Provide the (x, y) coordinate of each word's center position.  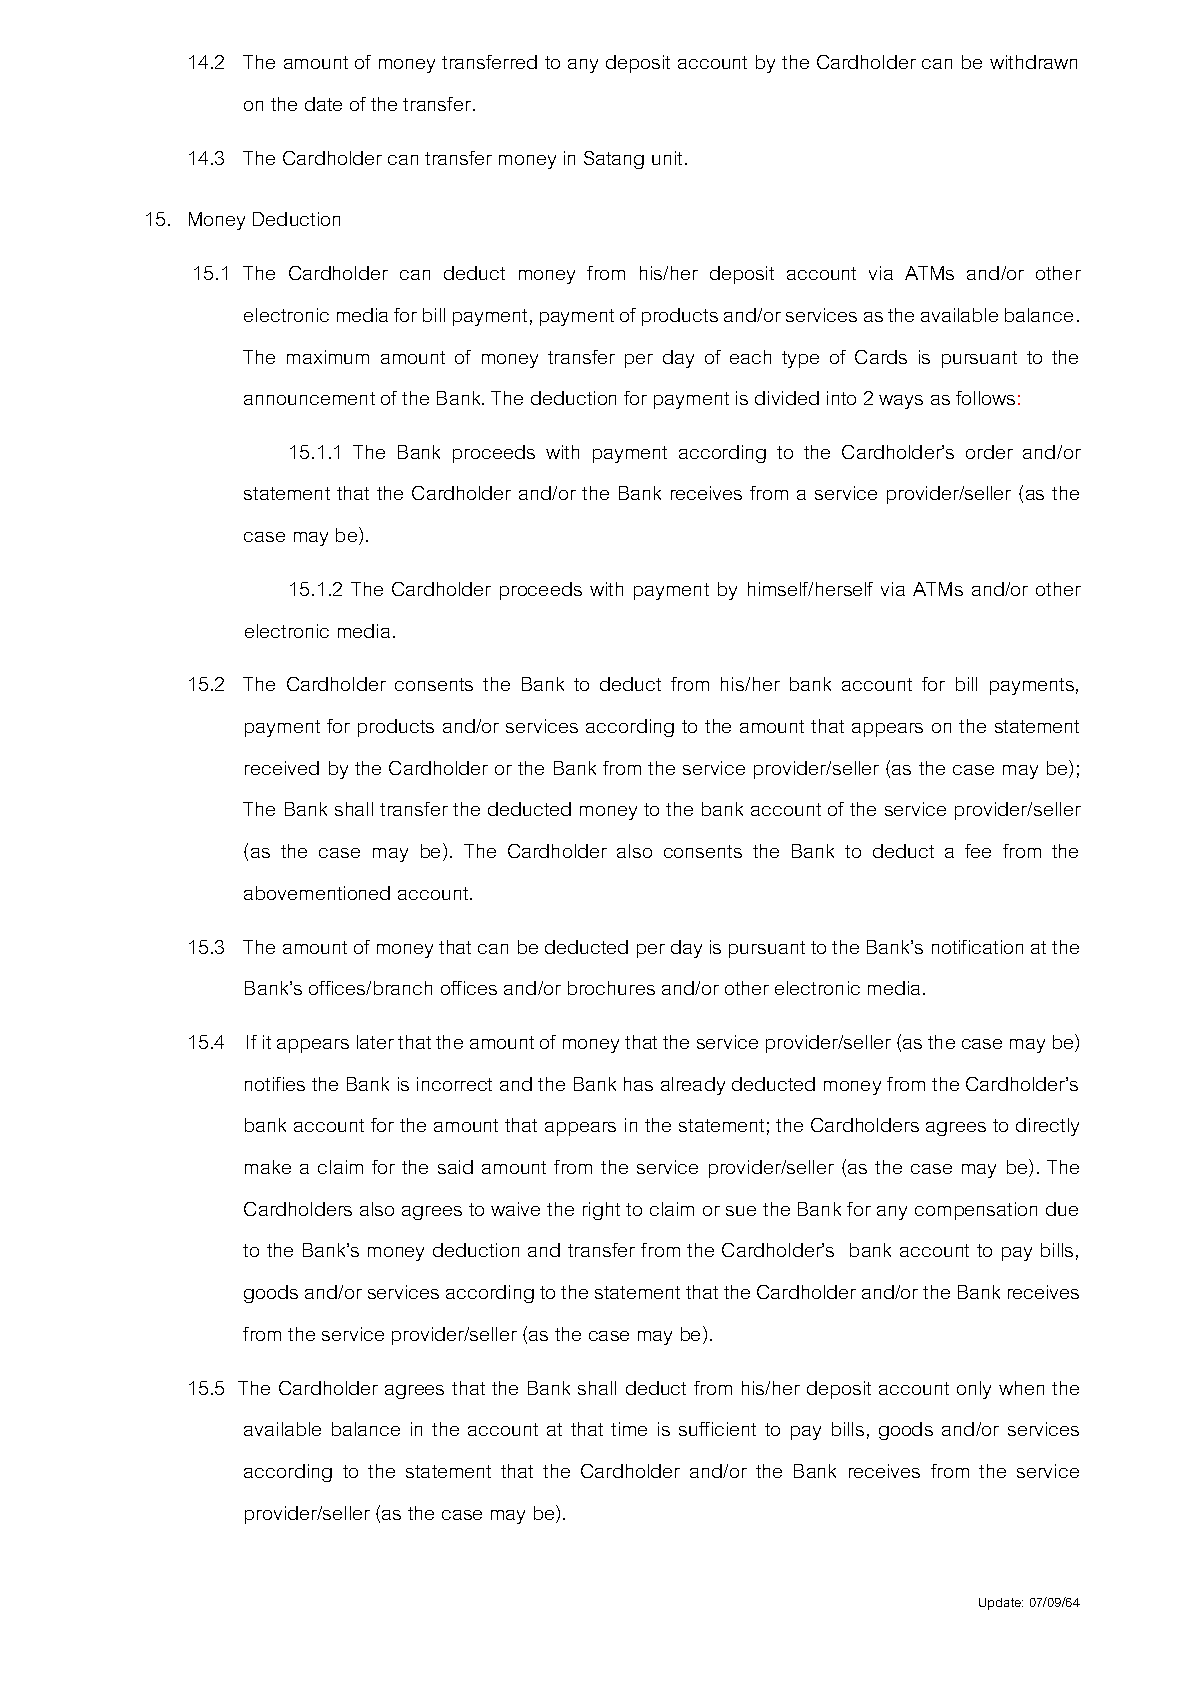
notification (977, 947)
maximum (328, 357)
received (282, 768)
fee (978, 851)
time (629, 1429)
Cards (881, 357)
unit (667, 158)
